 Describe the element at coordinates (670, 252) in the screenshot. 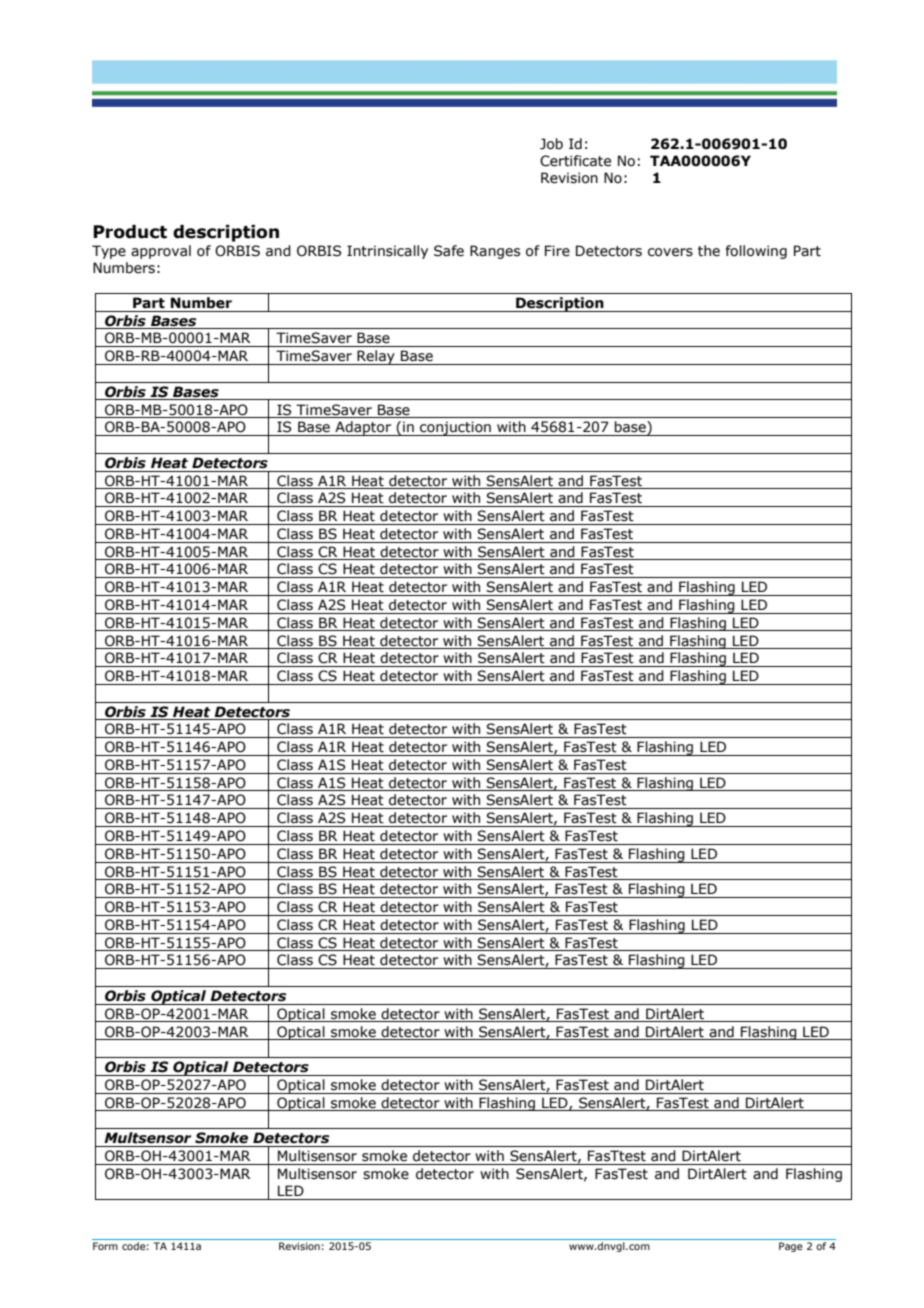

I see `covers` at that location.
